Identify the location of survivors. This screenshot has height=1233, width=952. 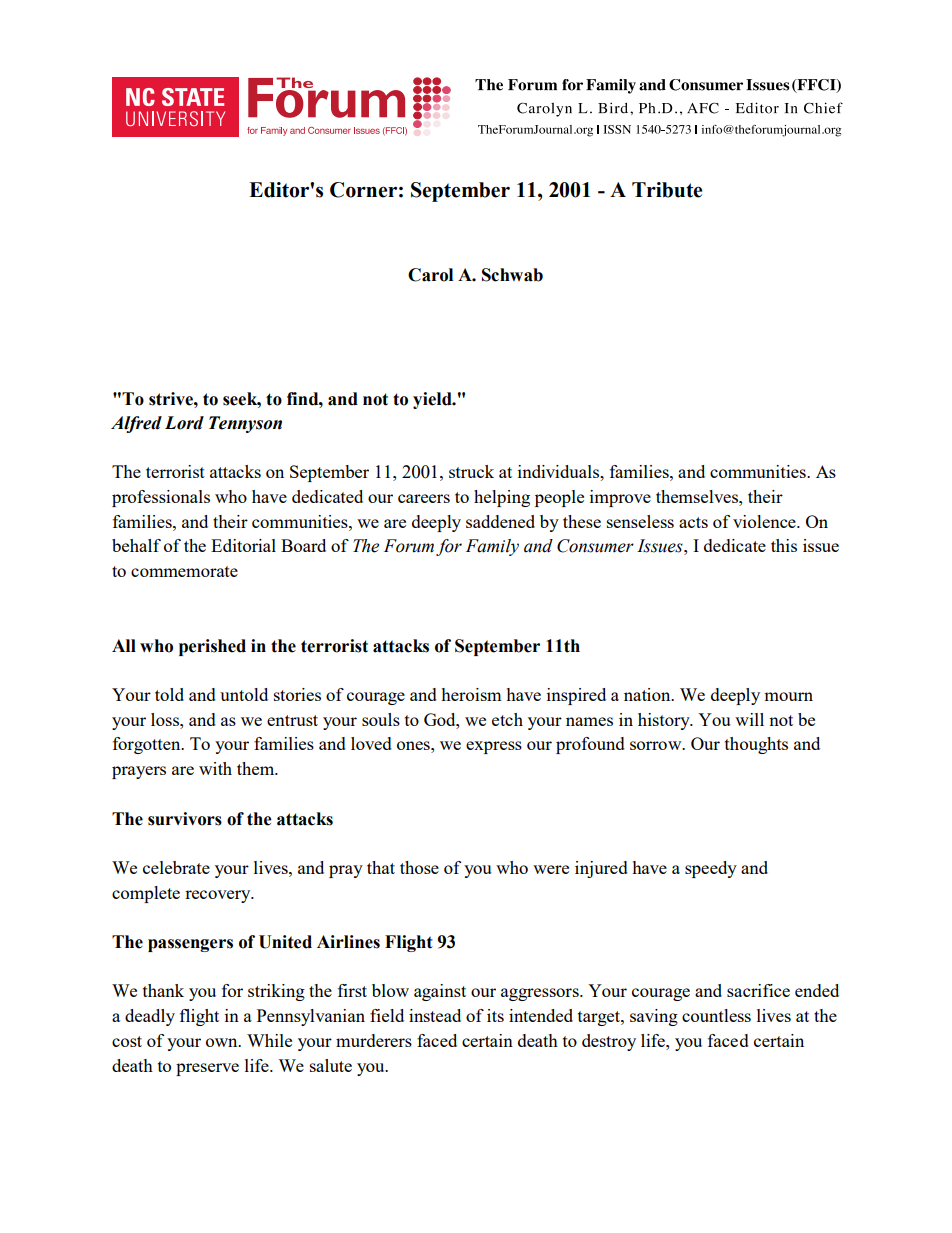
(185, 819).
